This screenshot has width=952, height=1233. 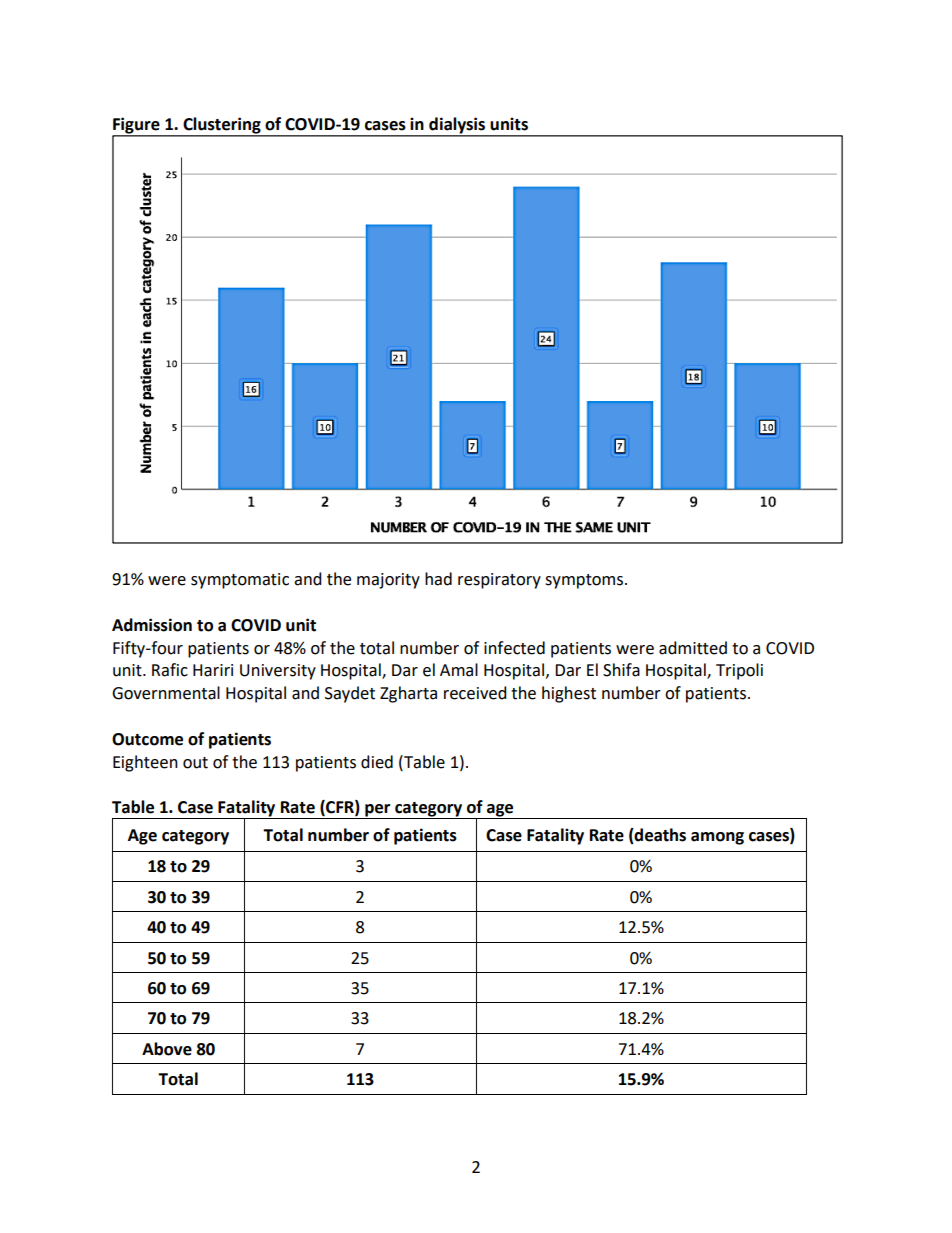 What do you see at coordinates (693, 648) in the screenshot?
I see `admitted` at bounding box center [693, 648].
